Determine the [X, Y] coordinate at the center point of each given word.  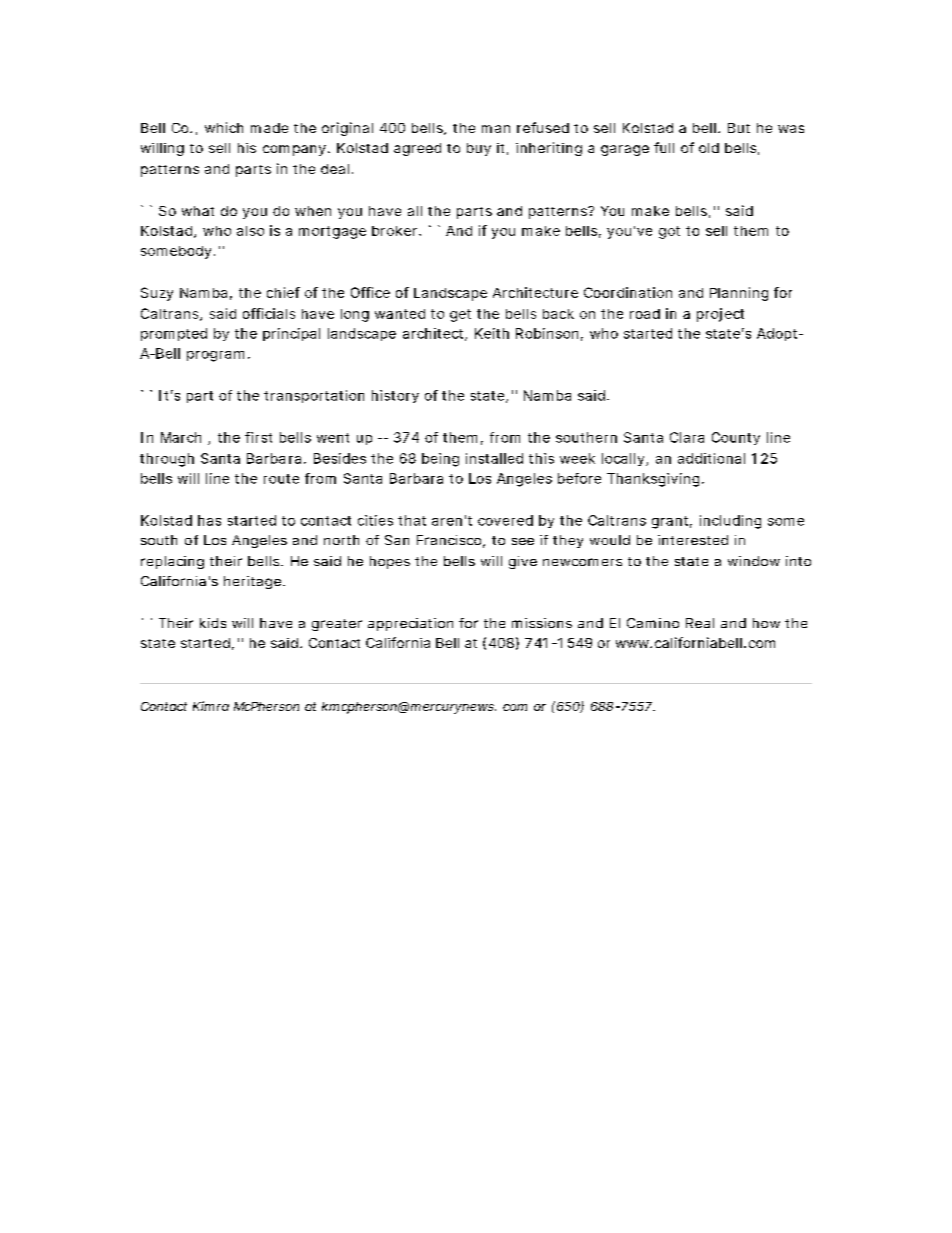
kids [213, 623]
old [709, 148]
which [224, 127]
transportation [314, 396]
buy [479, 149]
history [395, 396]
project [720, 315]
